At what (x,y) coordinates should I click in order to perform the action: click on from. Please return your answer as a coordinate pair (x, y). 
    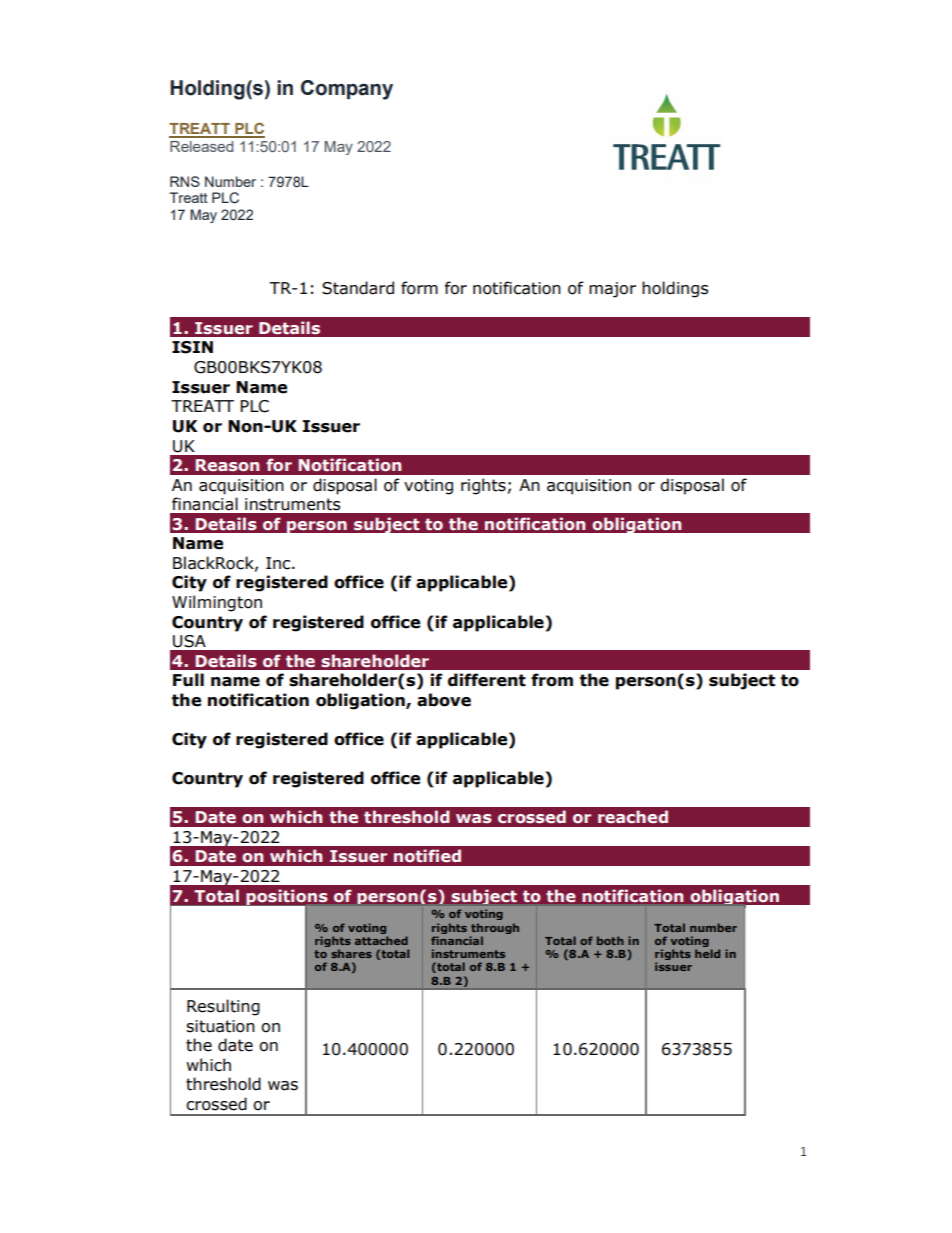
    Looking at the image, I should click on (552, 680).
